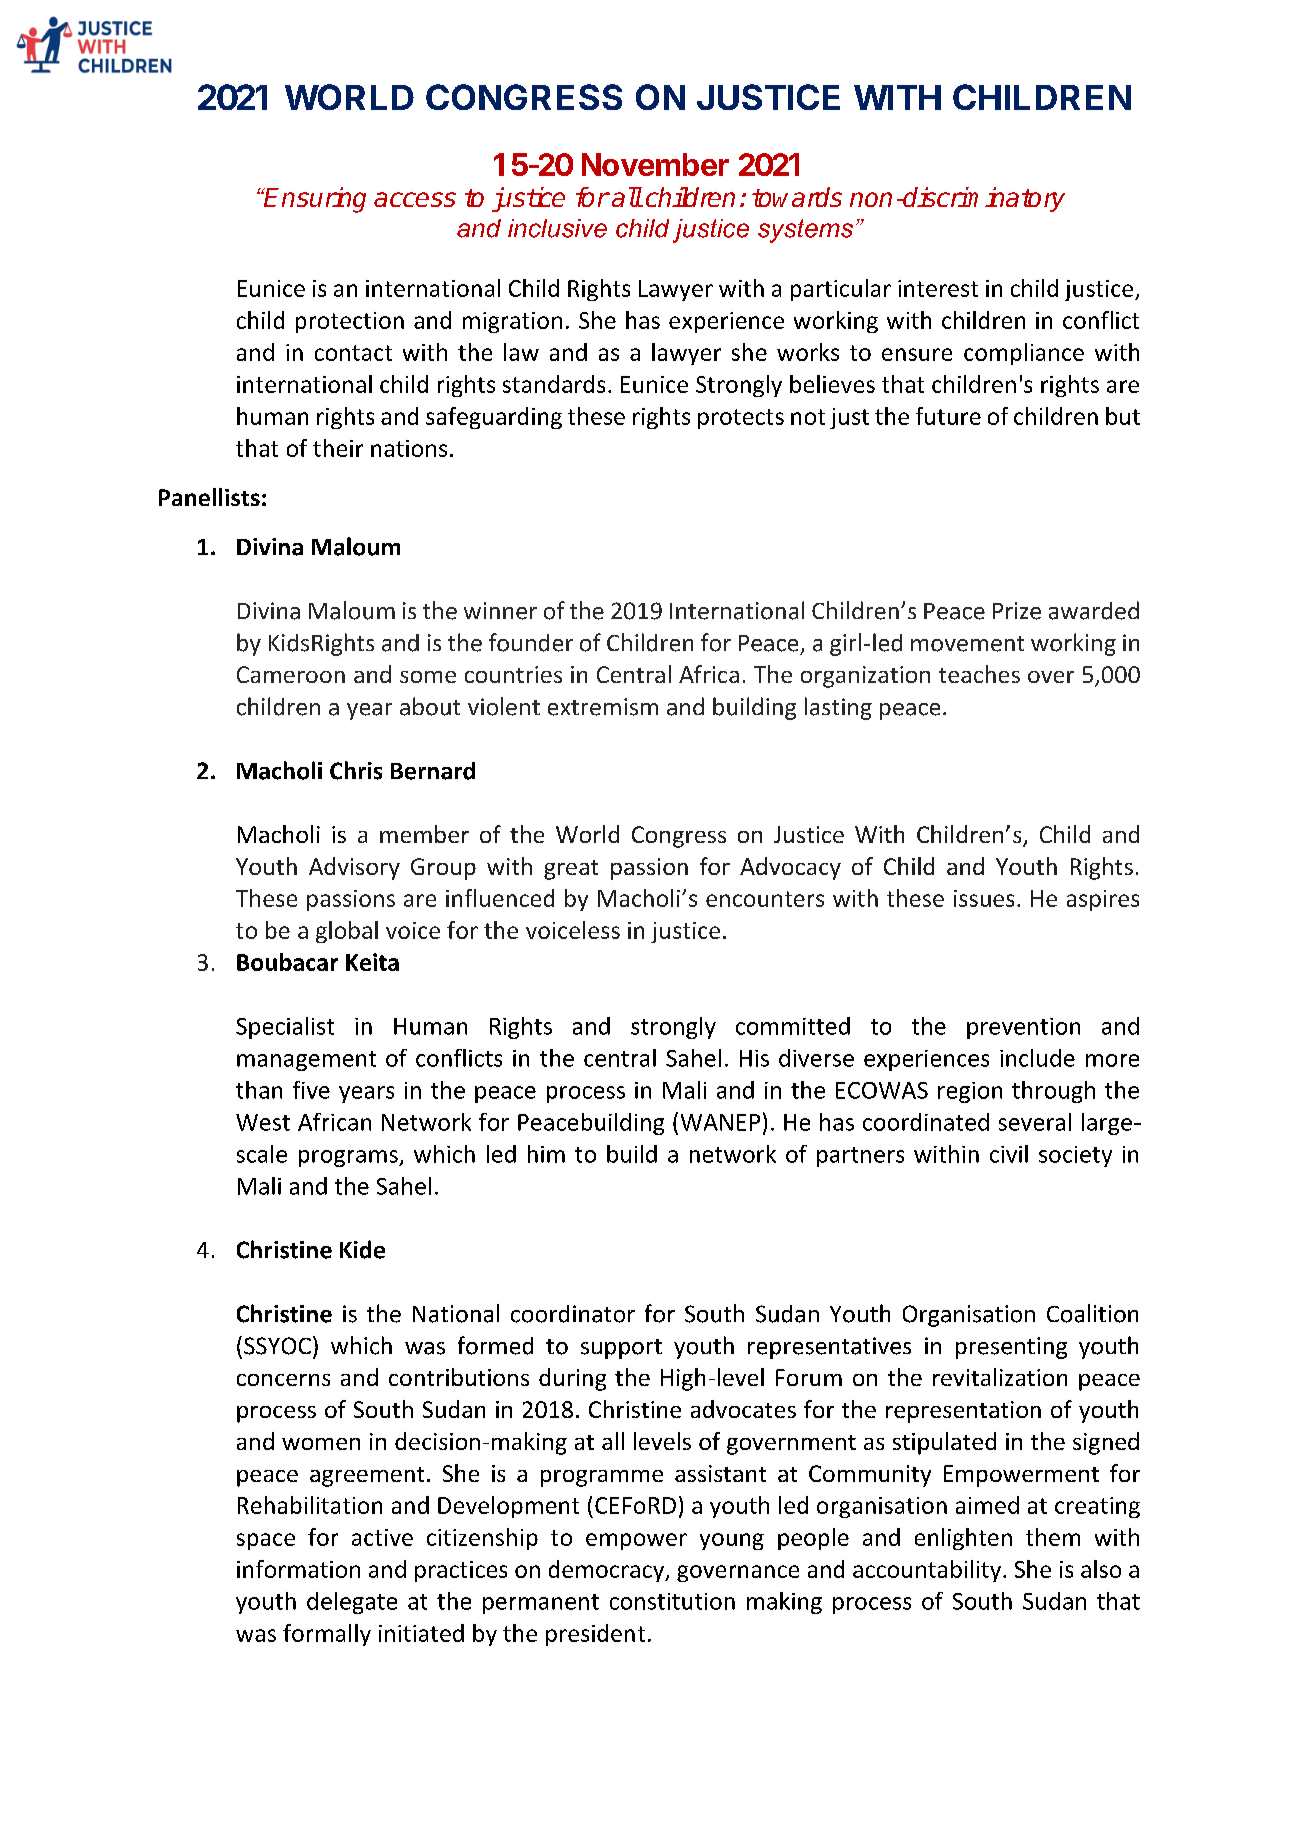  What do you see at coordinates (263, 1122) in the image?
I see `West` at bounding box center [263, 1122].
